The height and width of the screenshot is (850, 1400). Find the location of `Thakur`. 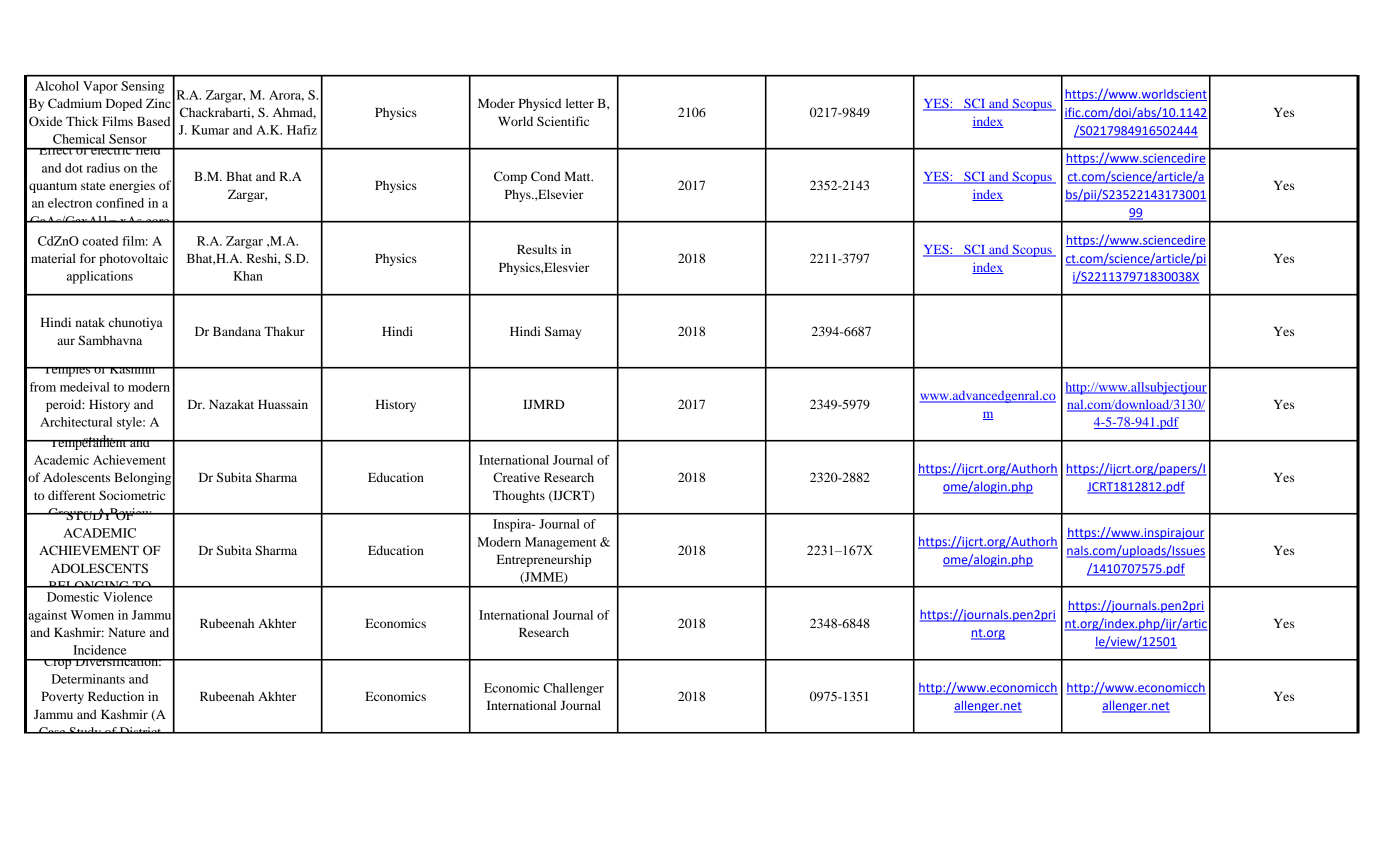

Thakur is located at coordinates (284, 331).
